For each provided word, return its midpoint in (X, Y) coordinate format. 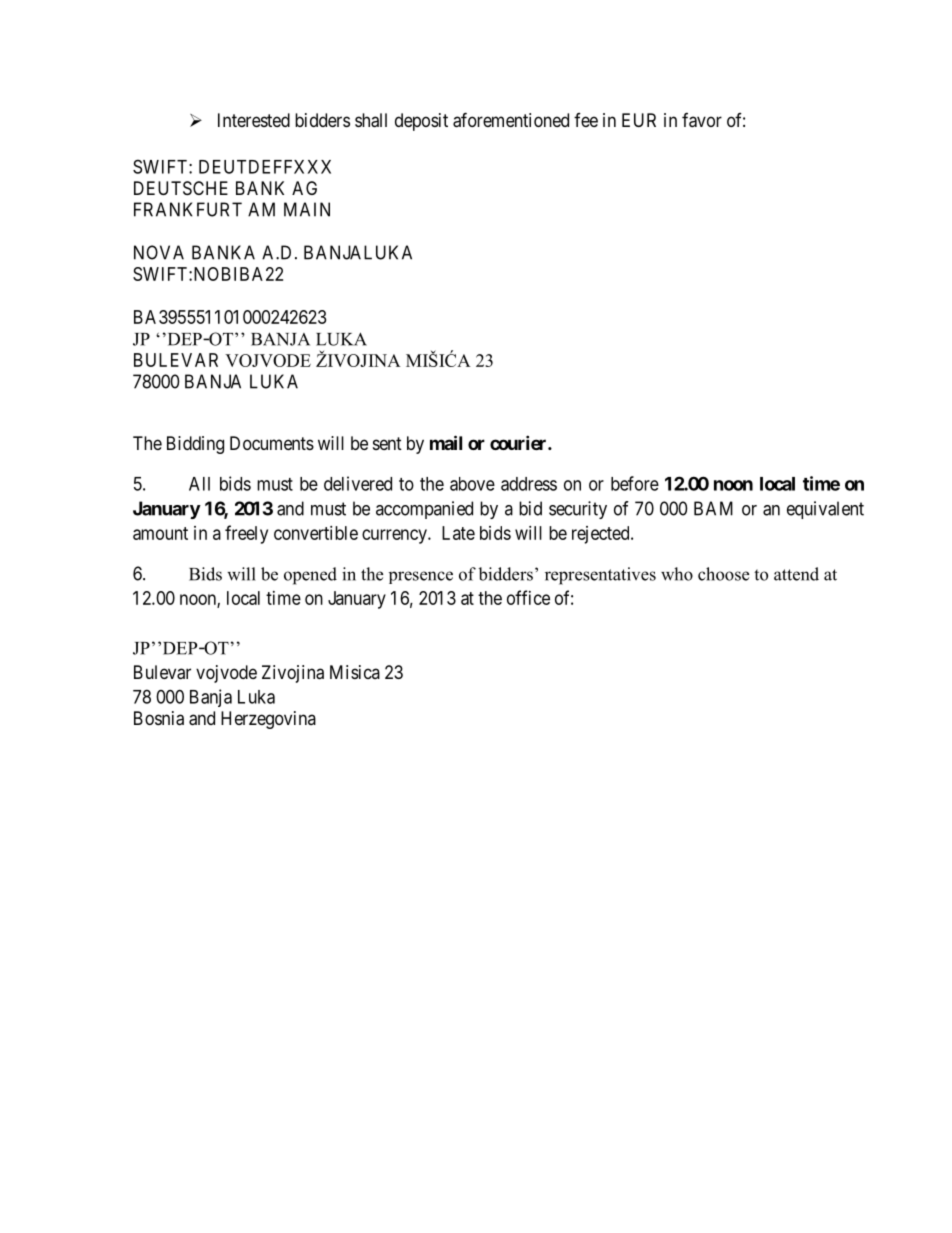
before (635, 483)
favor (702, 120)
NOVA (159, 252)
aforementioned (511, 120)
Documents (272, 443)
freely (246, 534)
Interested (254, 120)
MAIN (307, 209)
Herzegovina (268, 720)
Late (458, 533)
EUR (639, 120)
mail (446, 442)
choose (723, 574)
